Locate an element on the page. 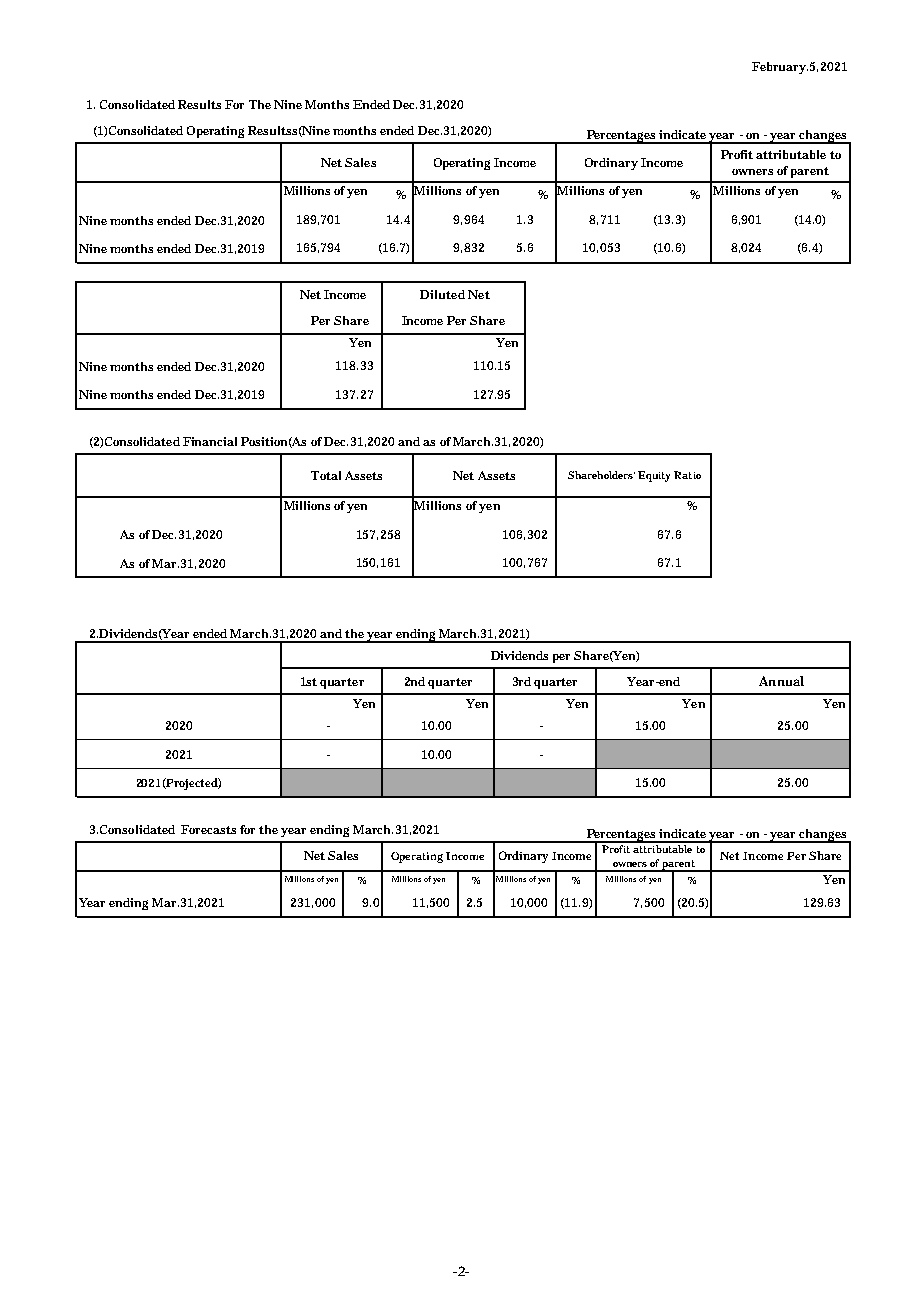 The height and width of the page is (1308, 924). Financial is located at coordinates (210, 441).
